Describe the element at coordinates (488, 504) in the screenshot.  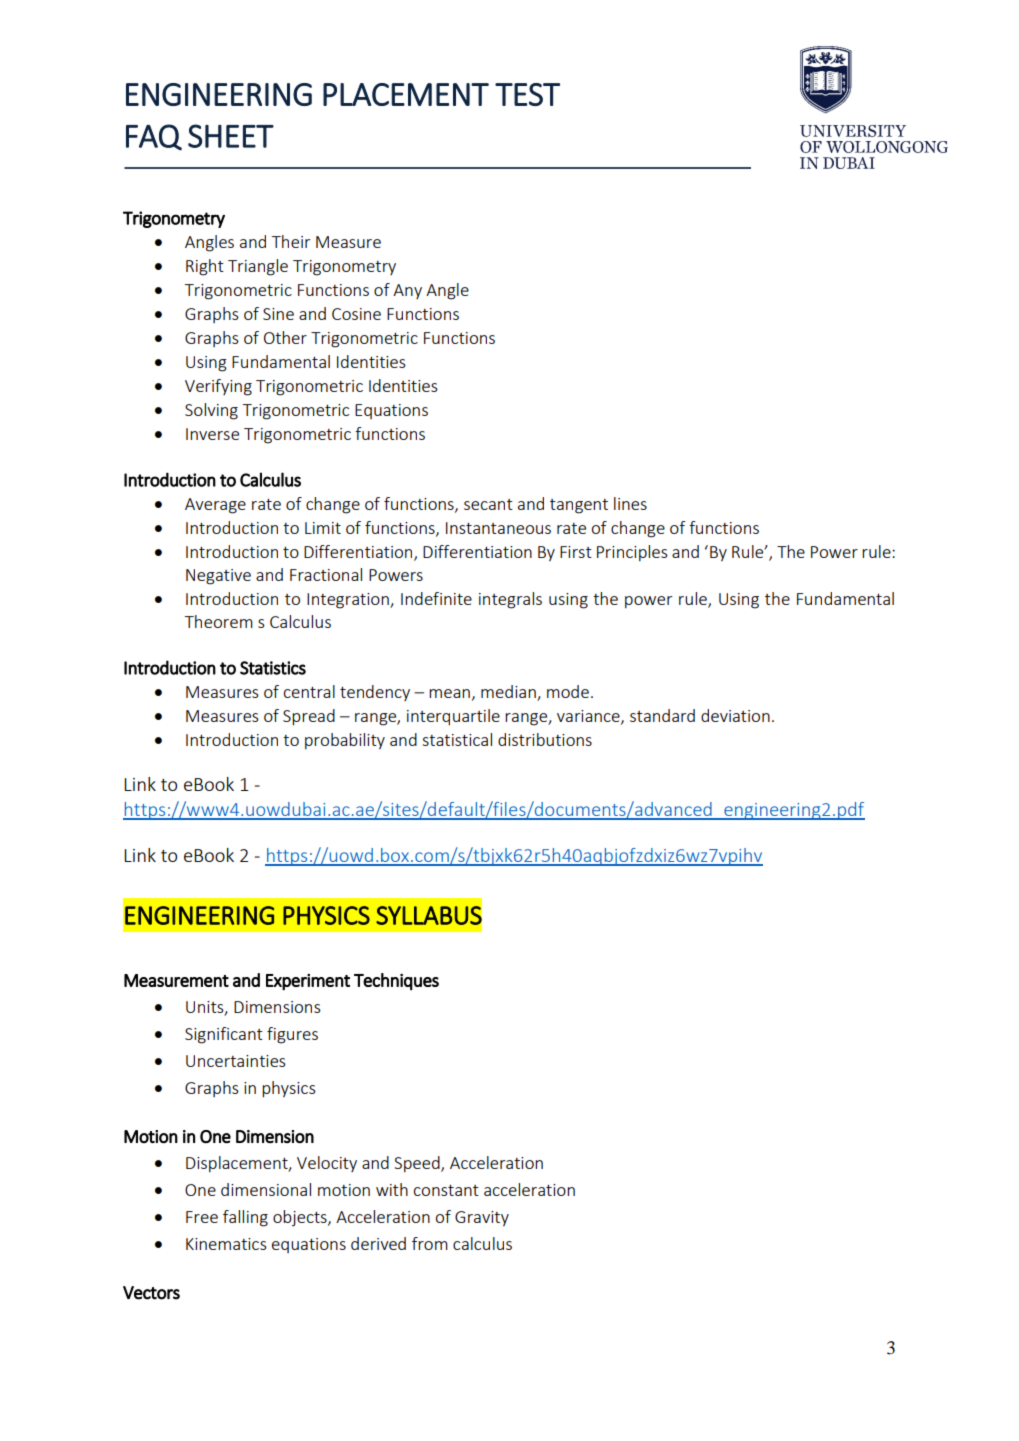
I see `secant` at that location.
